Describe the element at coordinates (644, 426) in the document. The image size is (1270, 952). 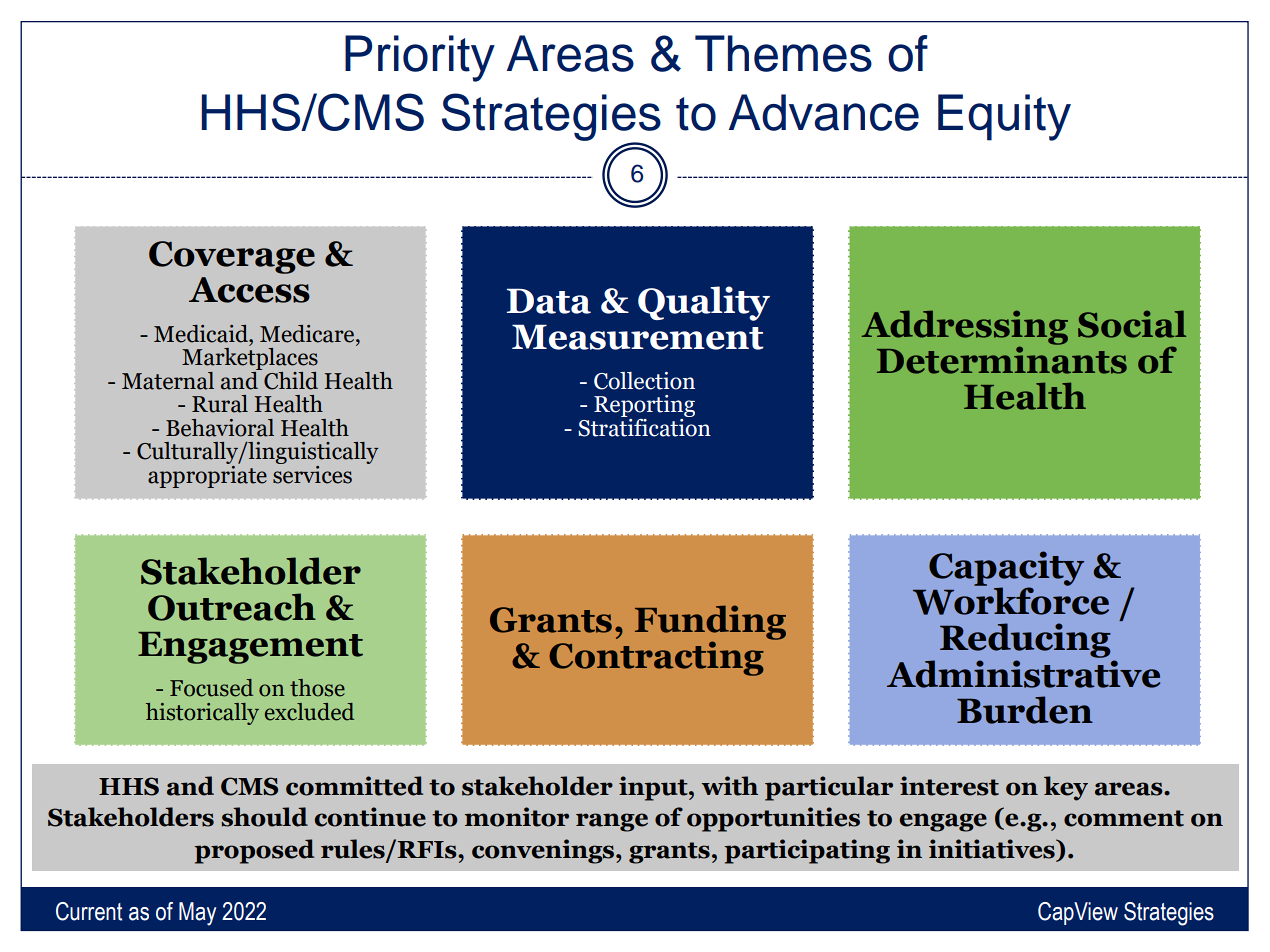
I see `Stratification` at that location.
